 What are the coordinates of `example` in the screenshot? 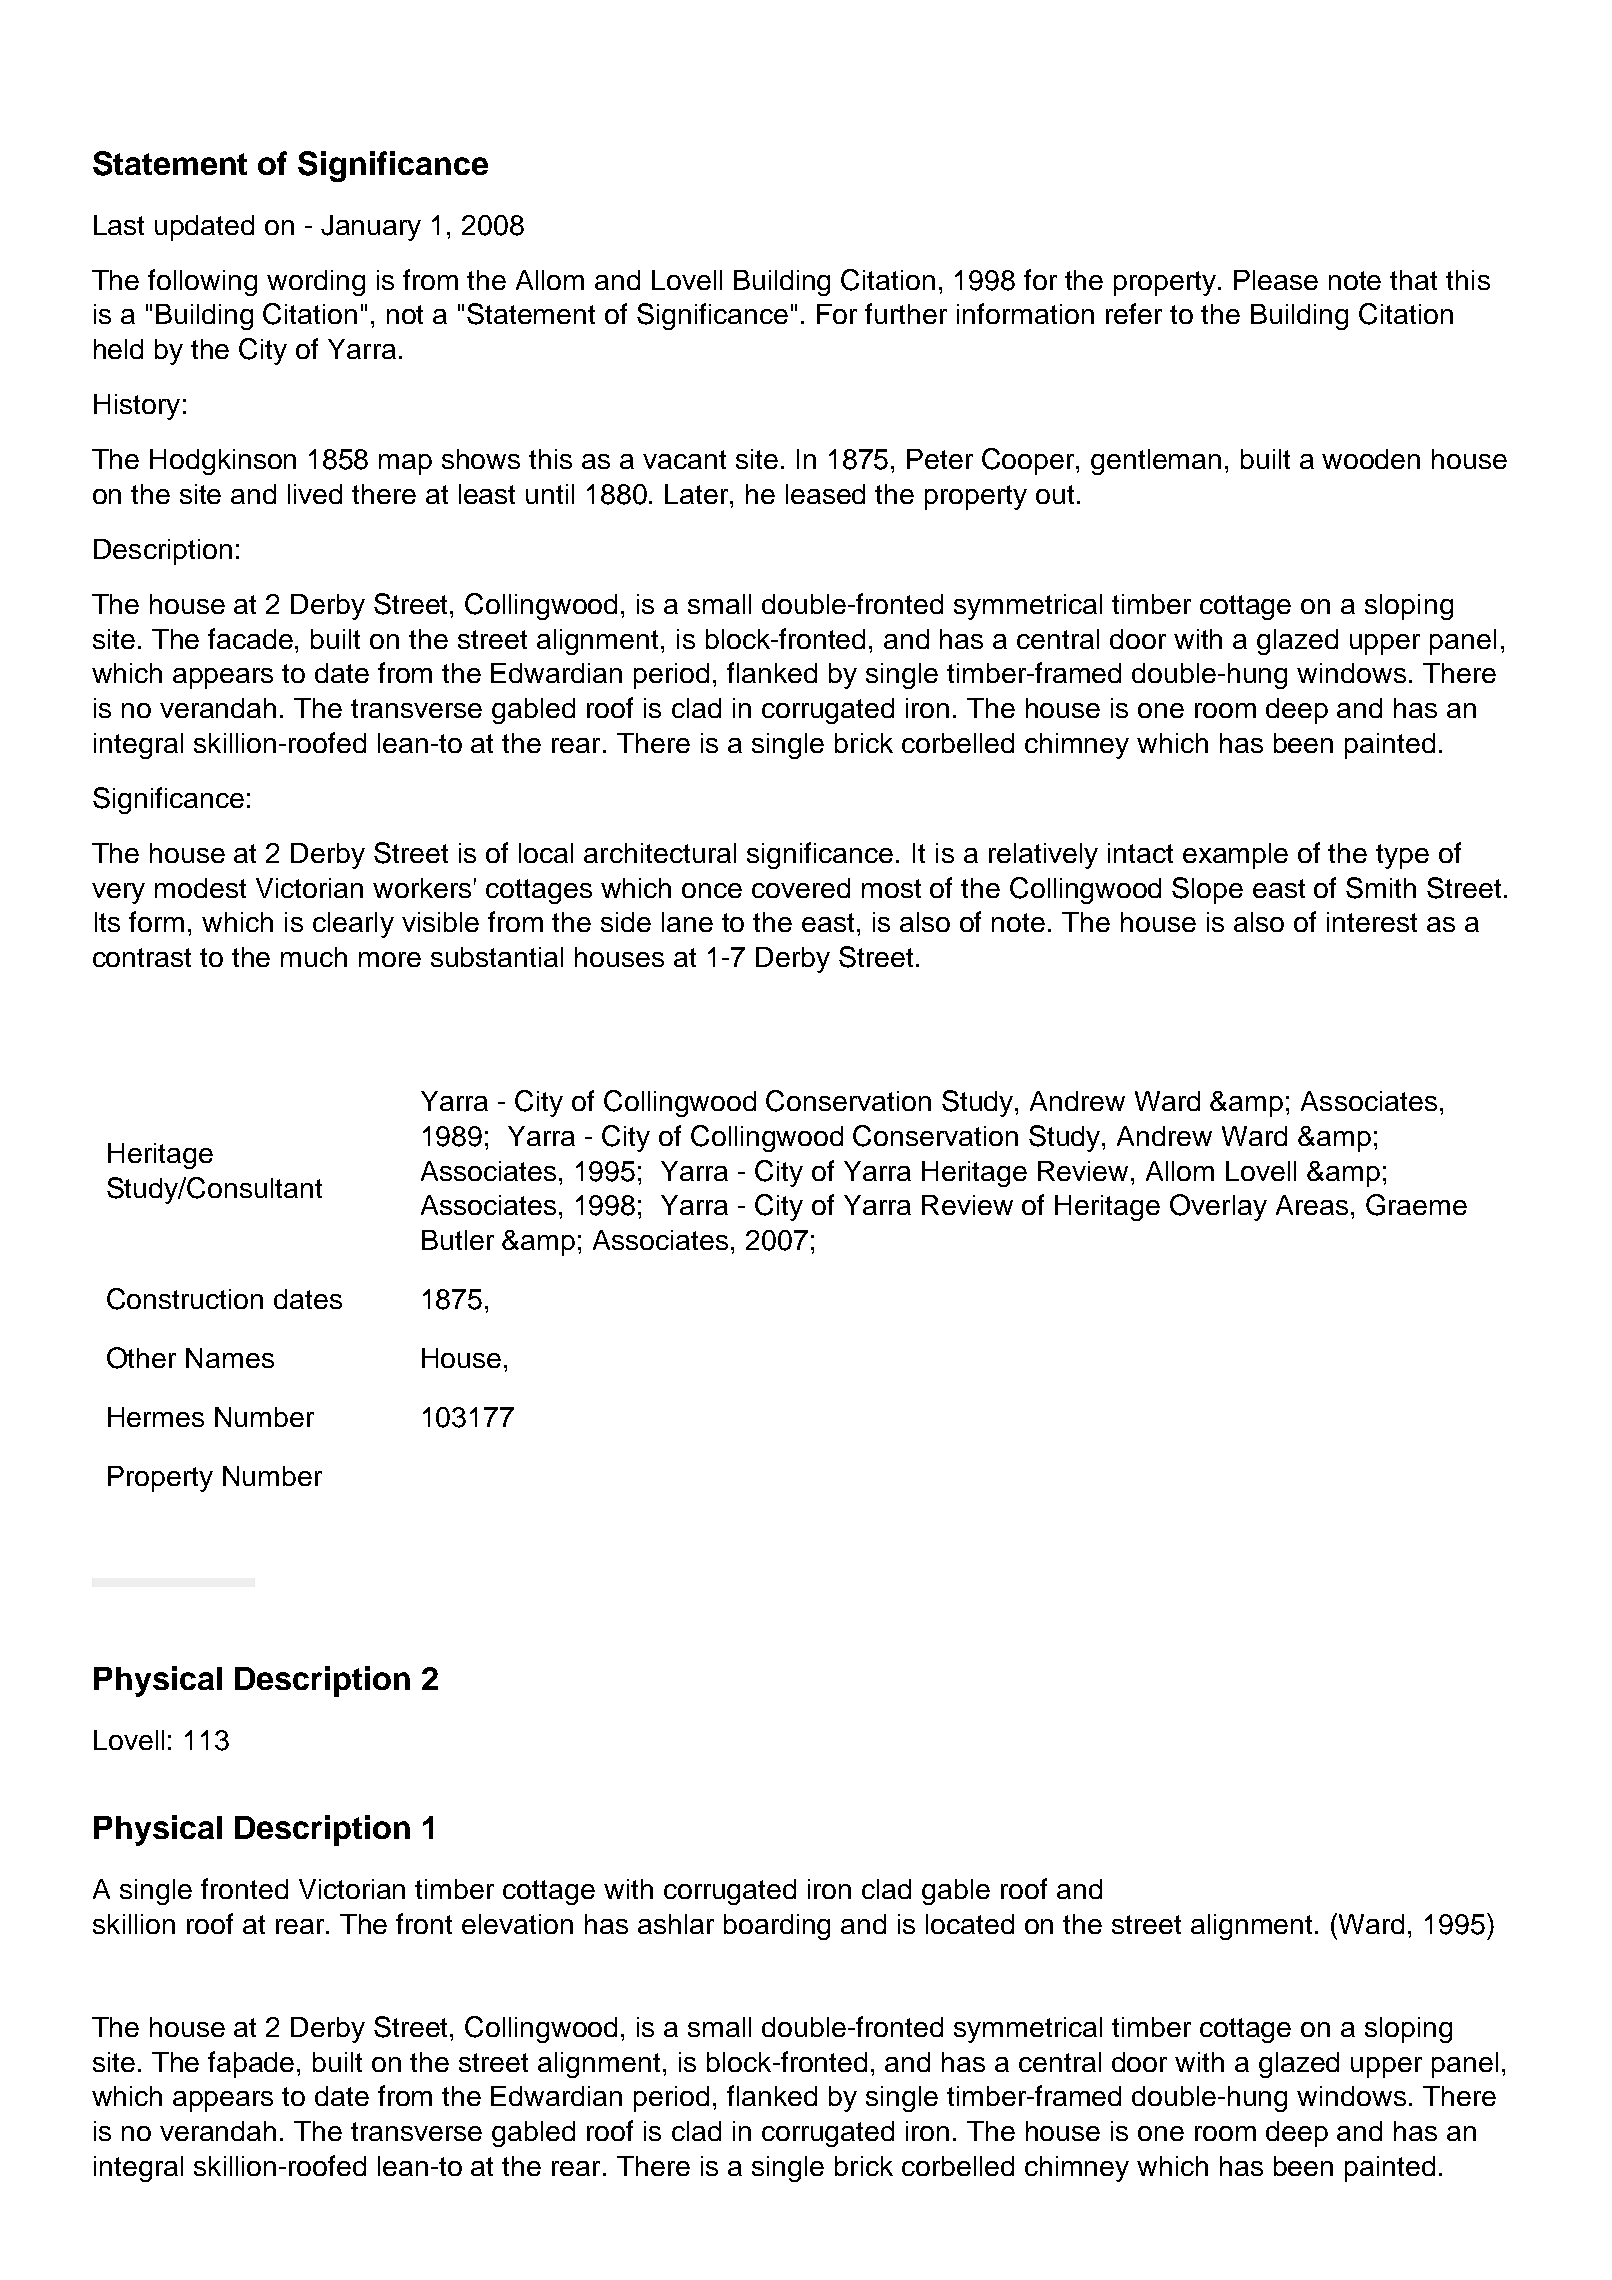 It's located at (1235, 856).
